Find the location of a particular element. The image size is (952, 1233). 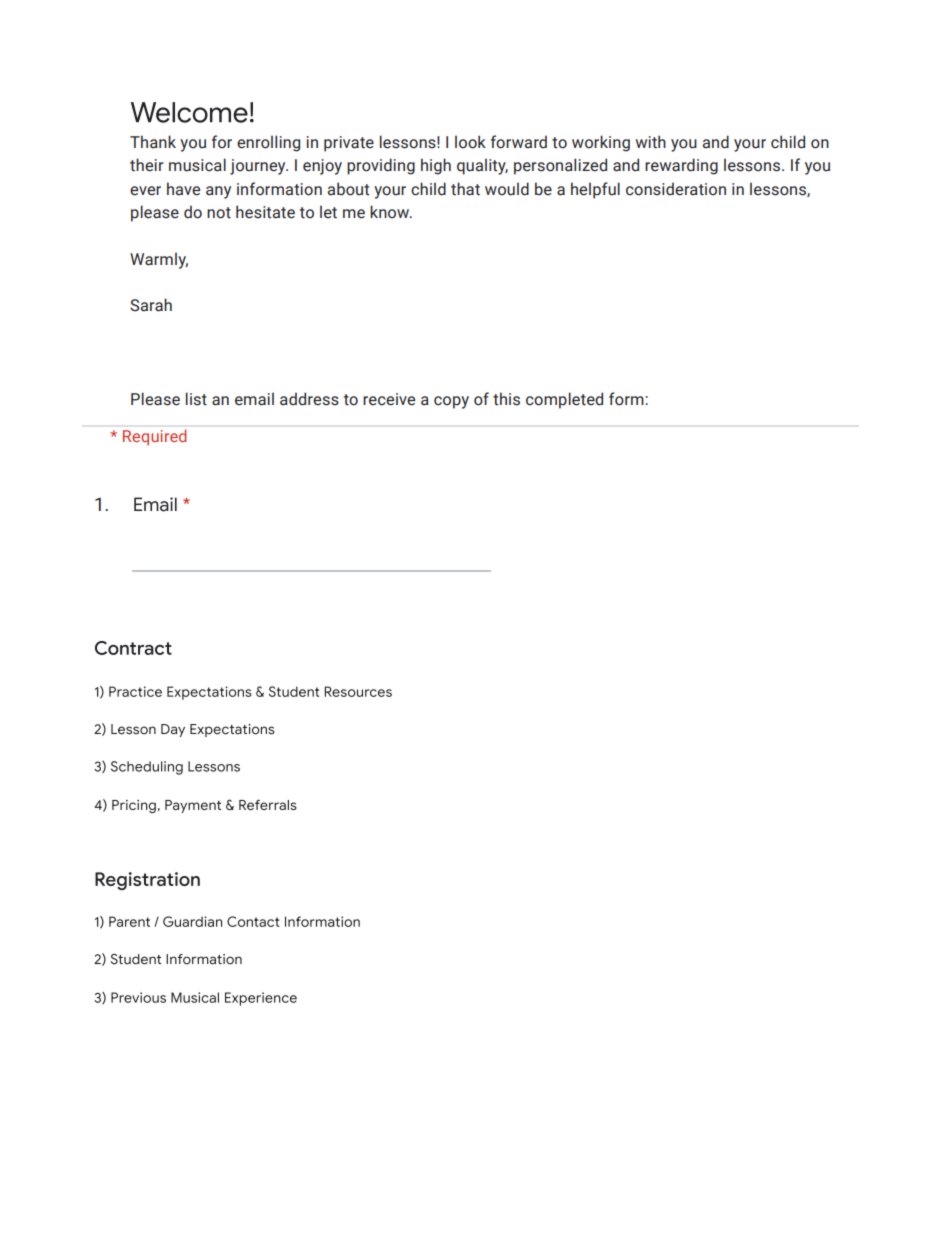

Contact is located at coordinates (253, 921).
